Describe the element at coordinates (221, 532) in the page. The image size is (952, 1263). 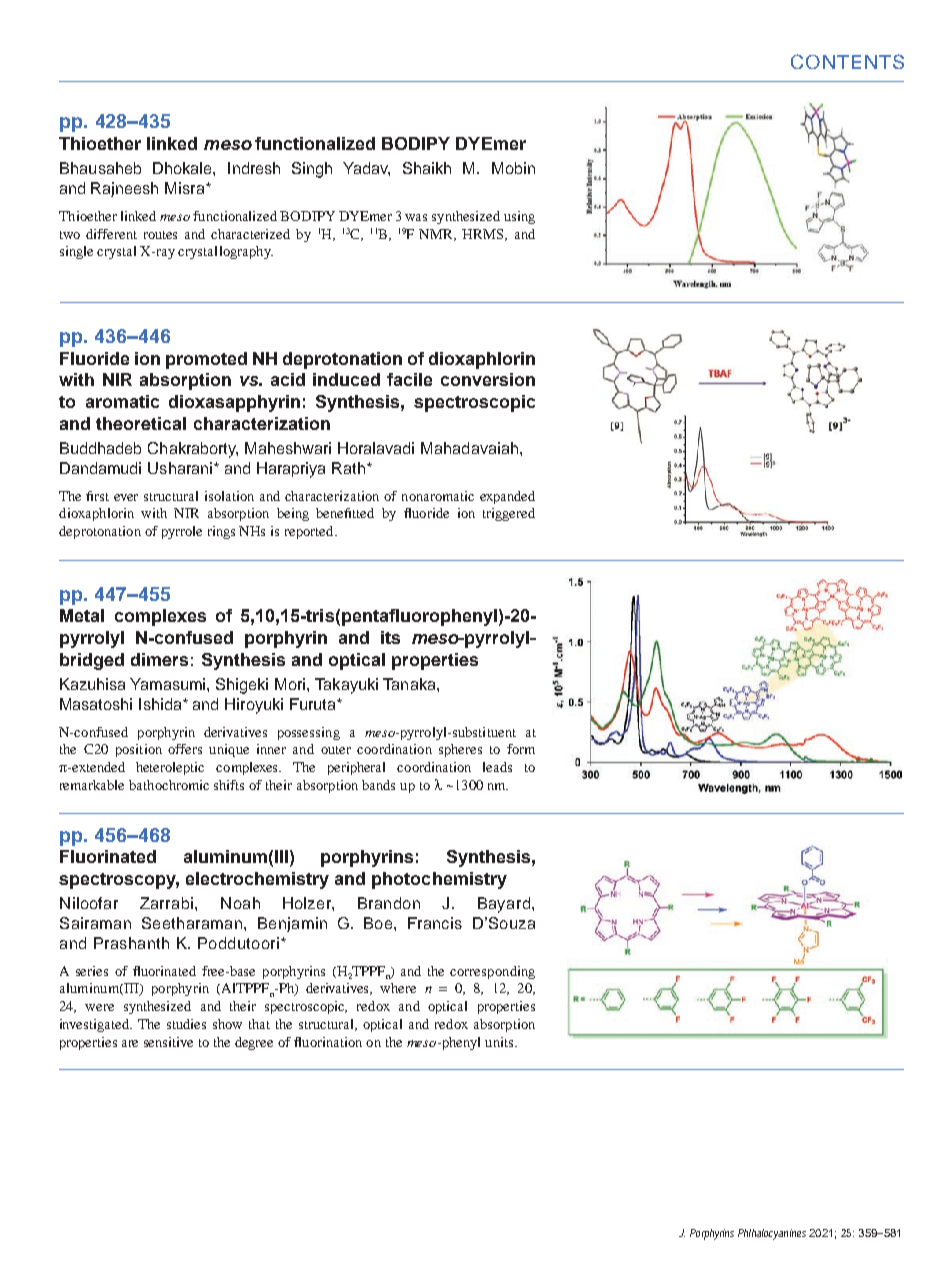
I see `rings` at that location.
